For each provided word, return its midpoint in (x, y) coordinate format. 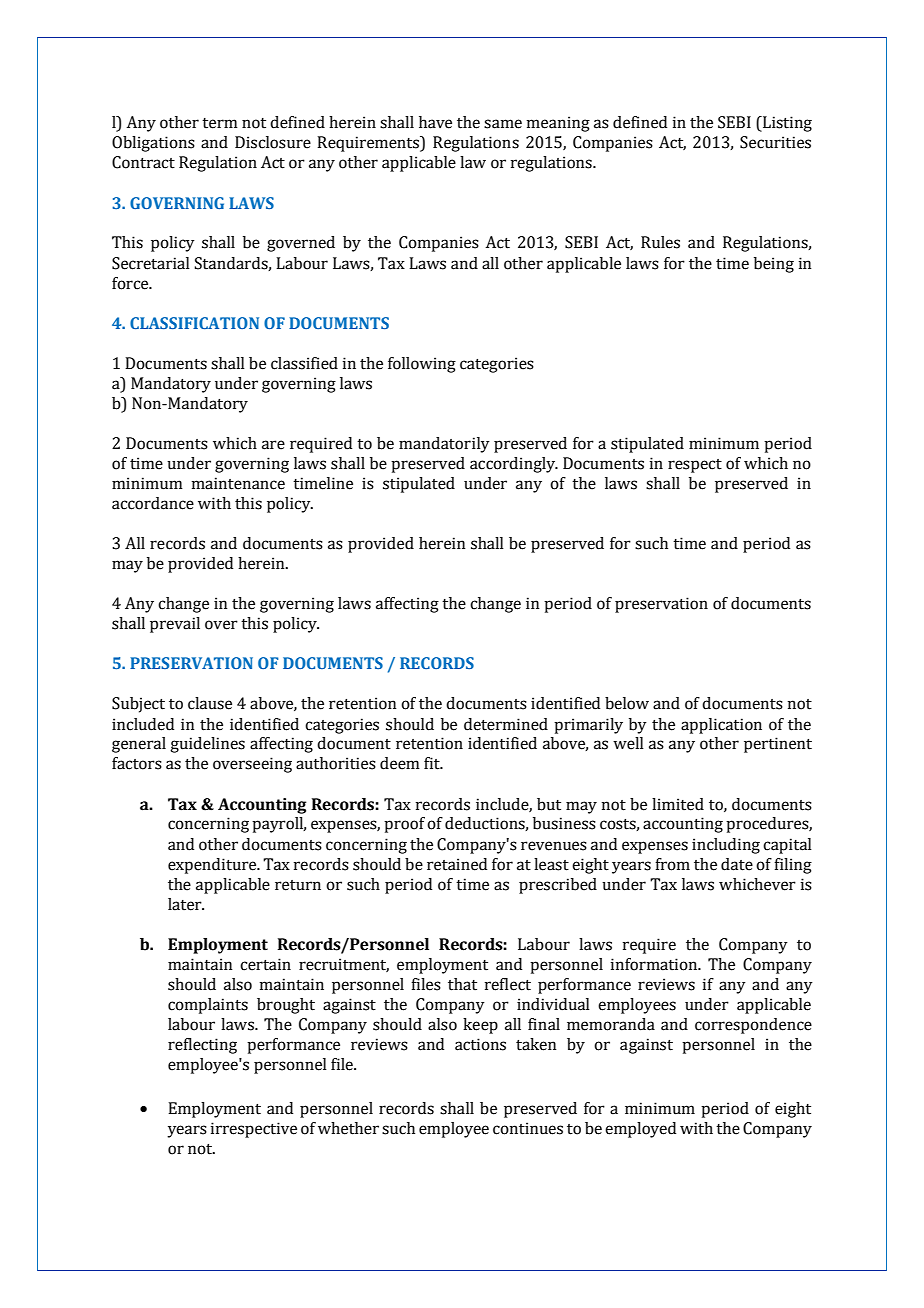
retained (457, 864)
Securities (775, 142)
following (422, 365)
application (721, 726)
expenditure (213, 866)
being (774, 265)
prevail (175, 625)
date (737, 864)
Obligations (153, 144)
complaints (208, 1006)
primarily (588, 726)
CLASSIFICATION (194, 323)
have (435, 122)
